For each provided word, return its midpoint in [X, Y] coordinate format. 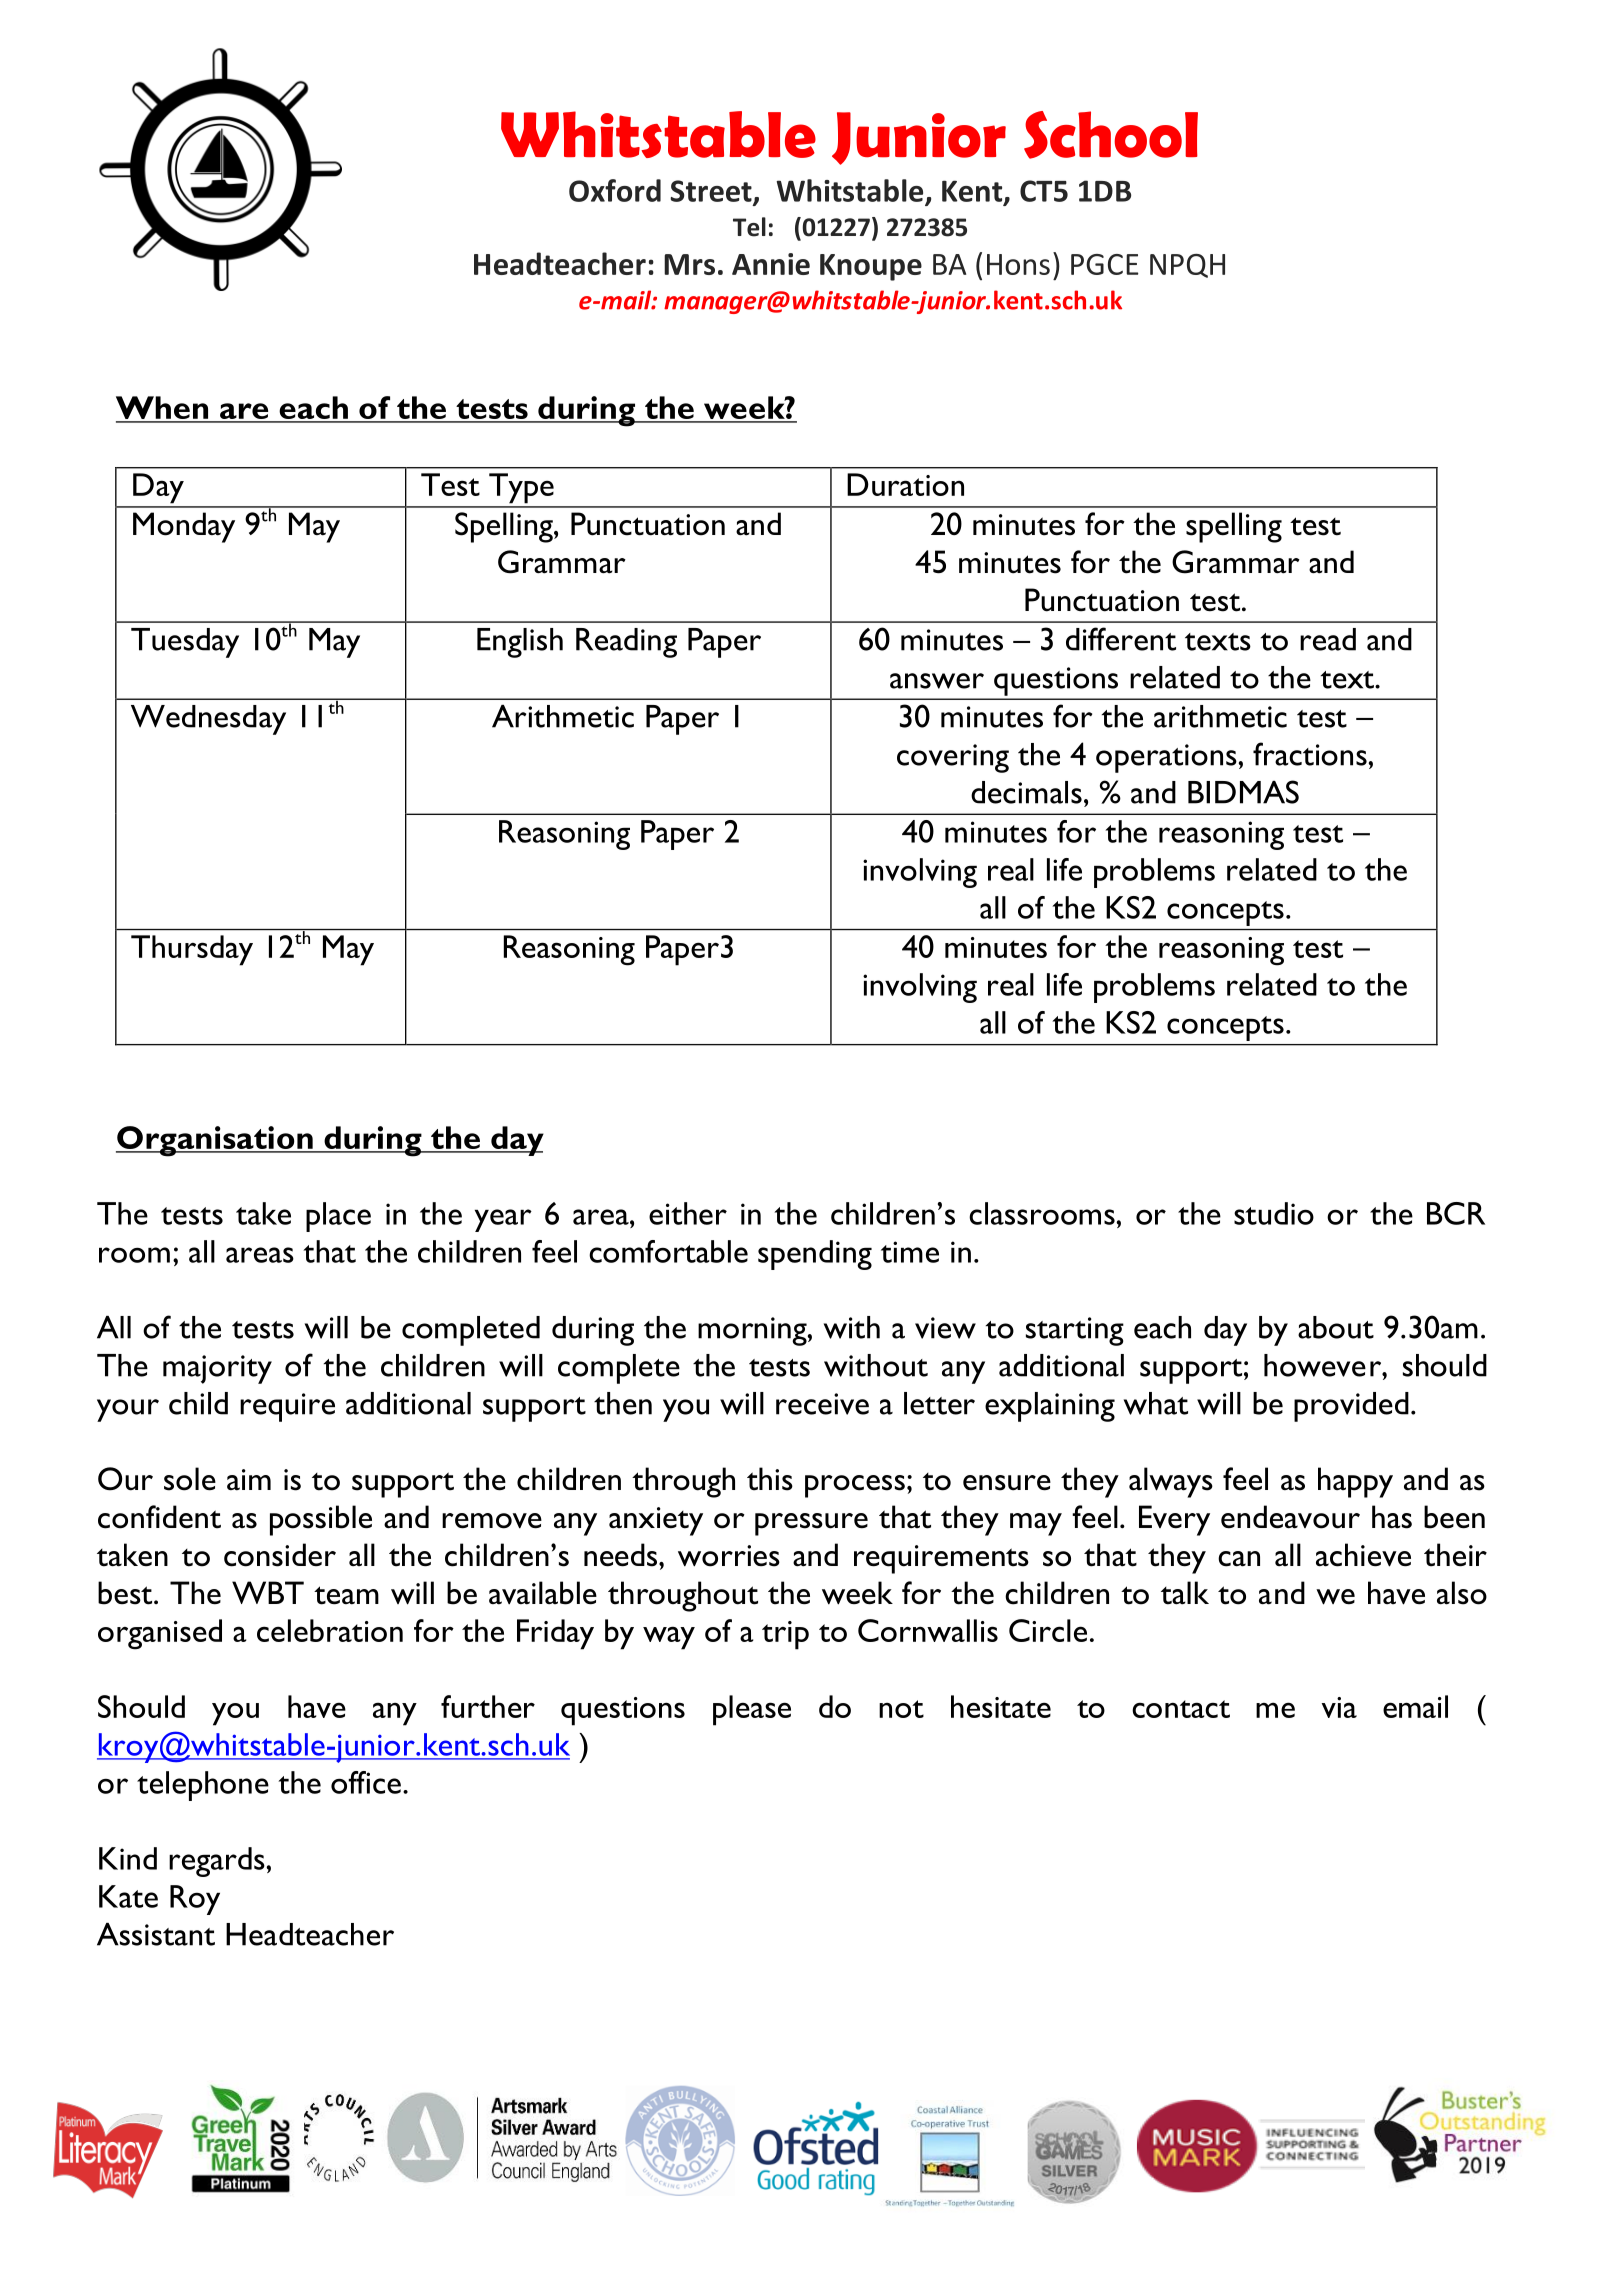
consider [280, 1555]
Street [712, 192]
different [1121, 639]
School [1111, 135]
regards [218, 1862]
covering [953, 758]
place [338, 1217]
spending [815, 1255]
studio [1274, 1213]
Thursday [192, 950]
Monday [184, 527]
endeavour [1290, 1517]
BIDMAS [1243, 792]
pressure [811, 1524]
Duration [905, 484]
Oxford [615, 190]
